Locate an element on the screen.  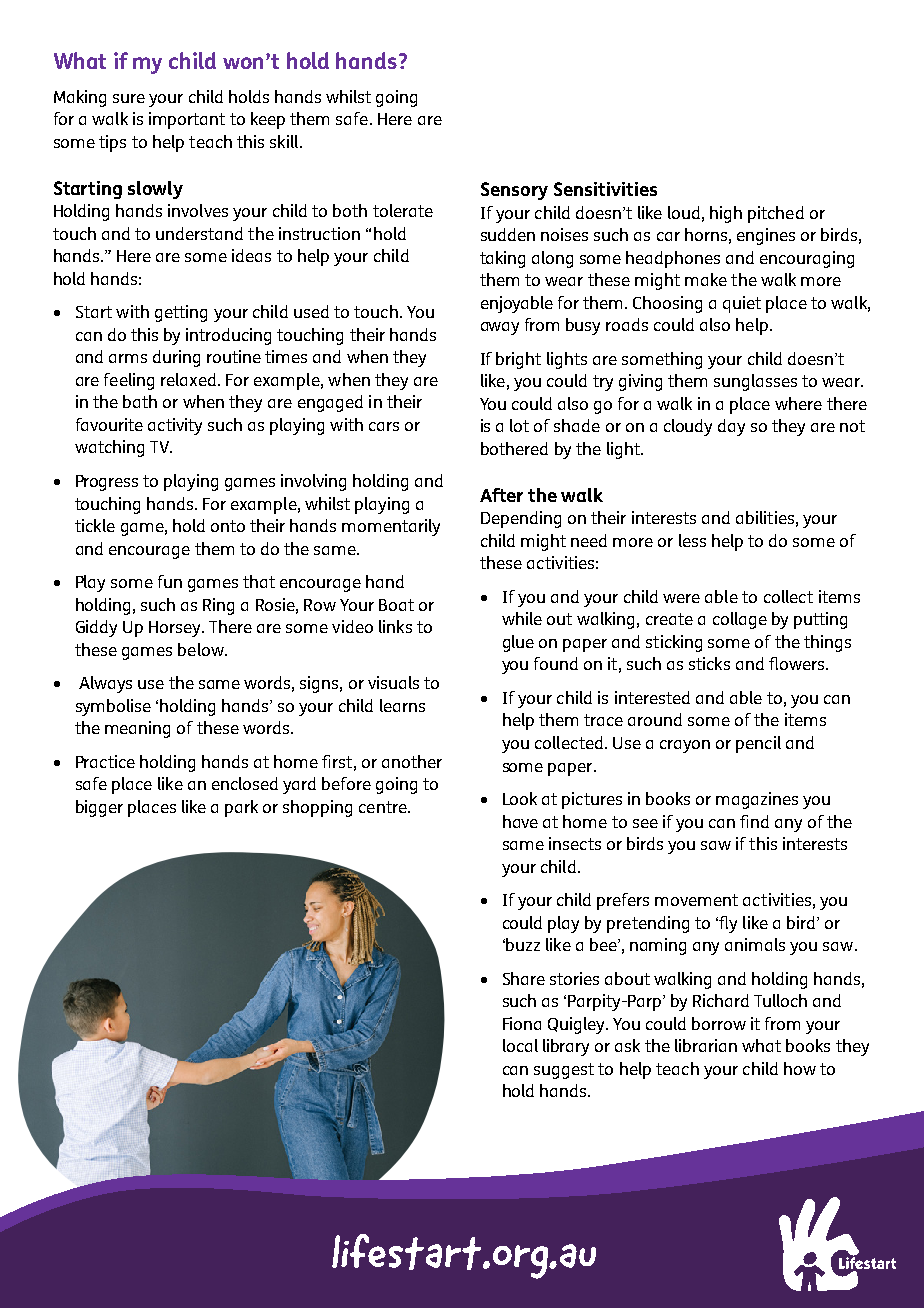
high is located at coordinates (726, 214).
